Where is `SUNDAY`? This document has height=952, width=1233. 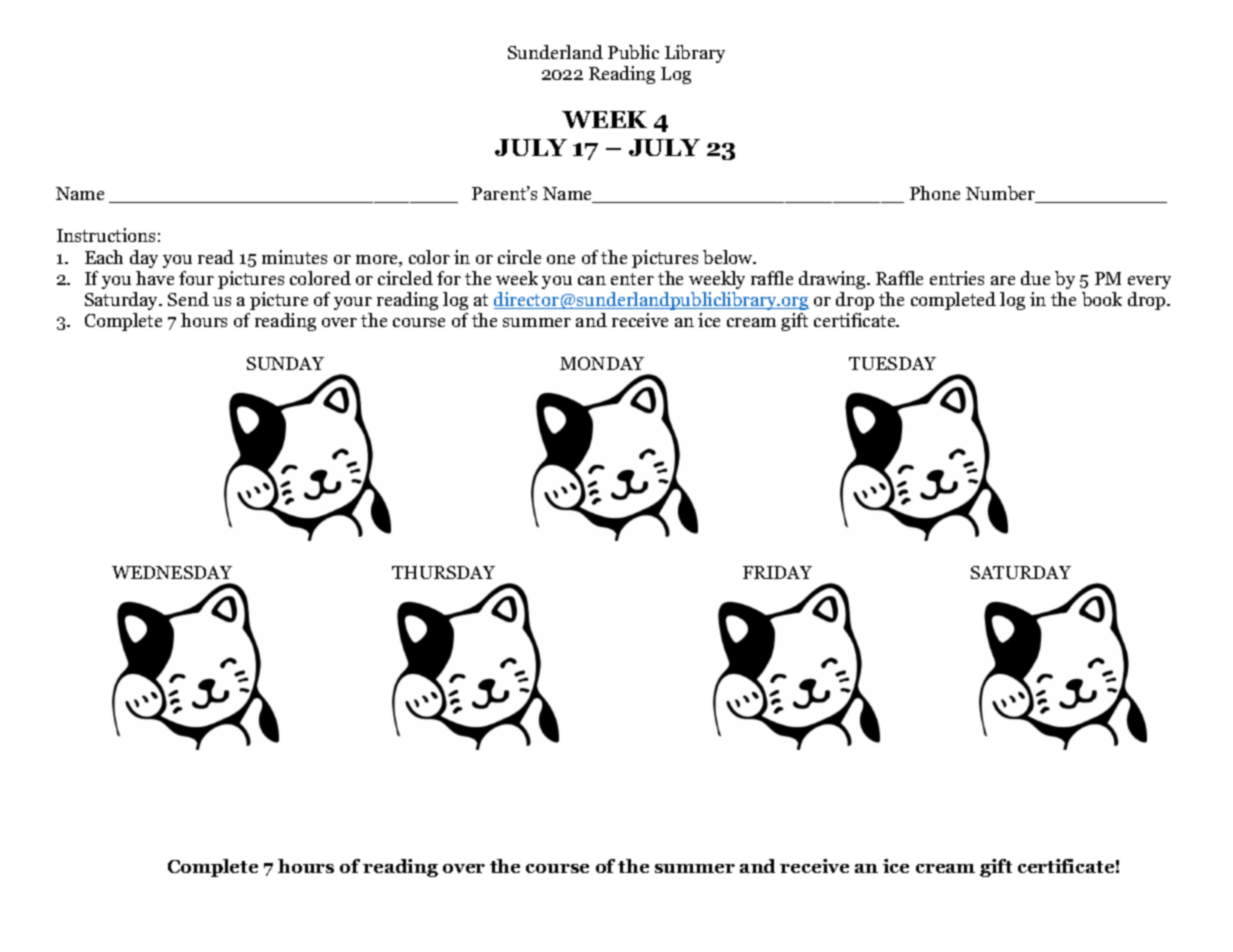
SUNDAY is located at coordinates (285, 363).
